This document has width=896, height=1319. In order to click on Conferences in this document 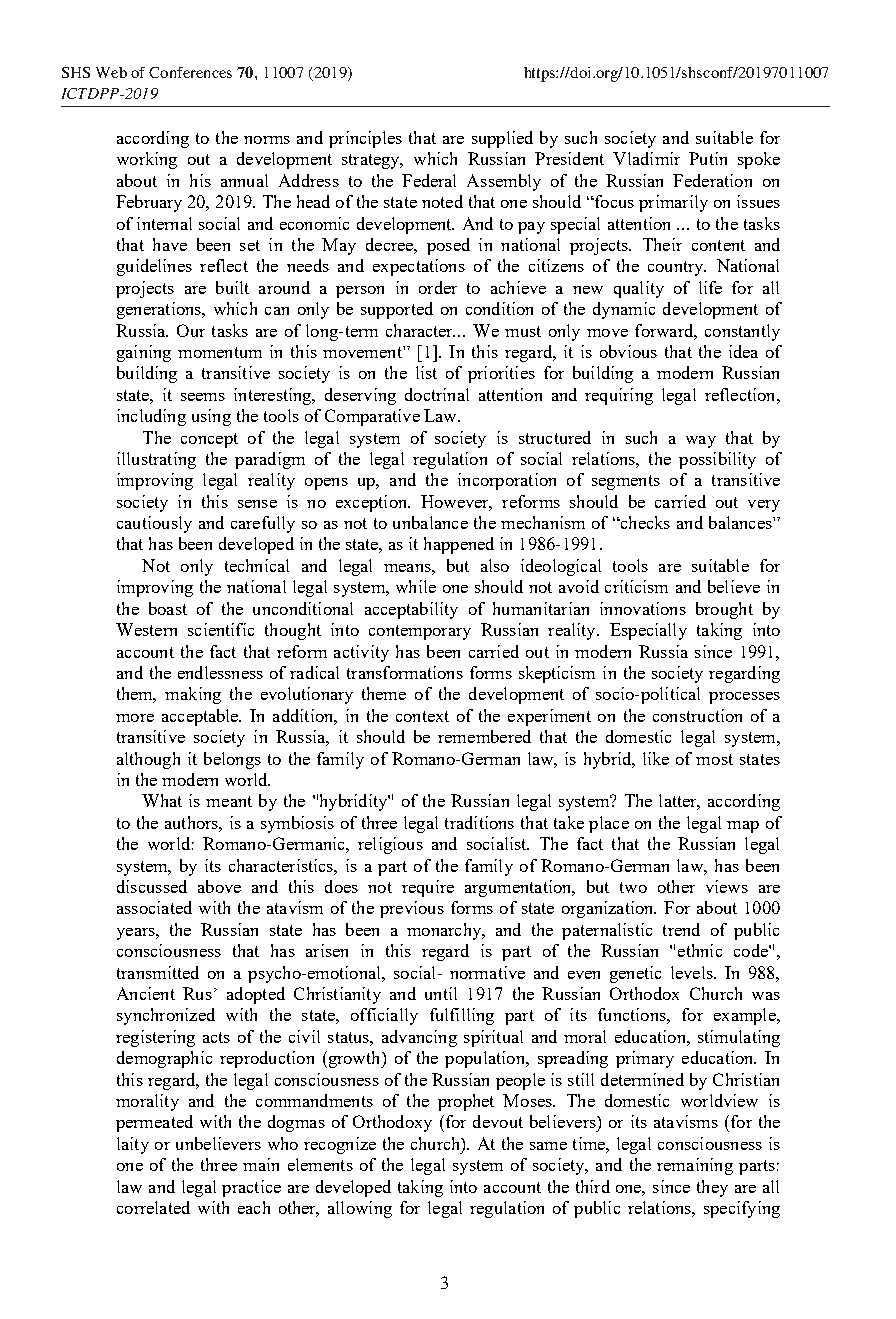, I will do `click(190, 72)`.
